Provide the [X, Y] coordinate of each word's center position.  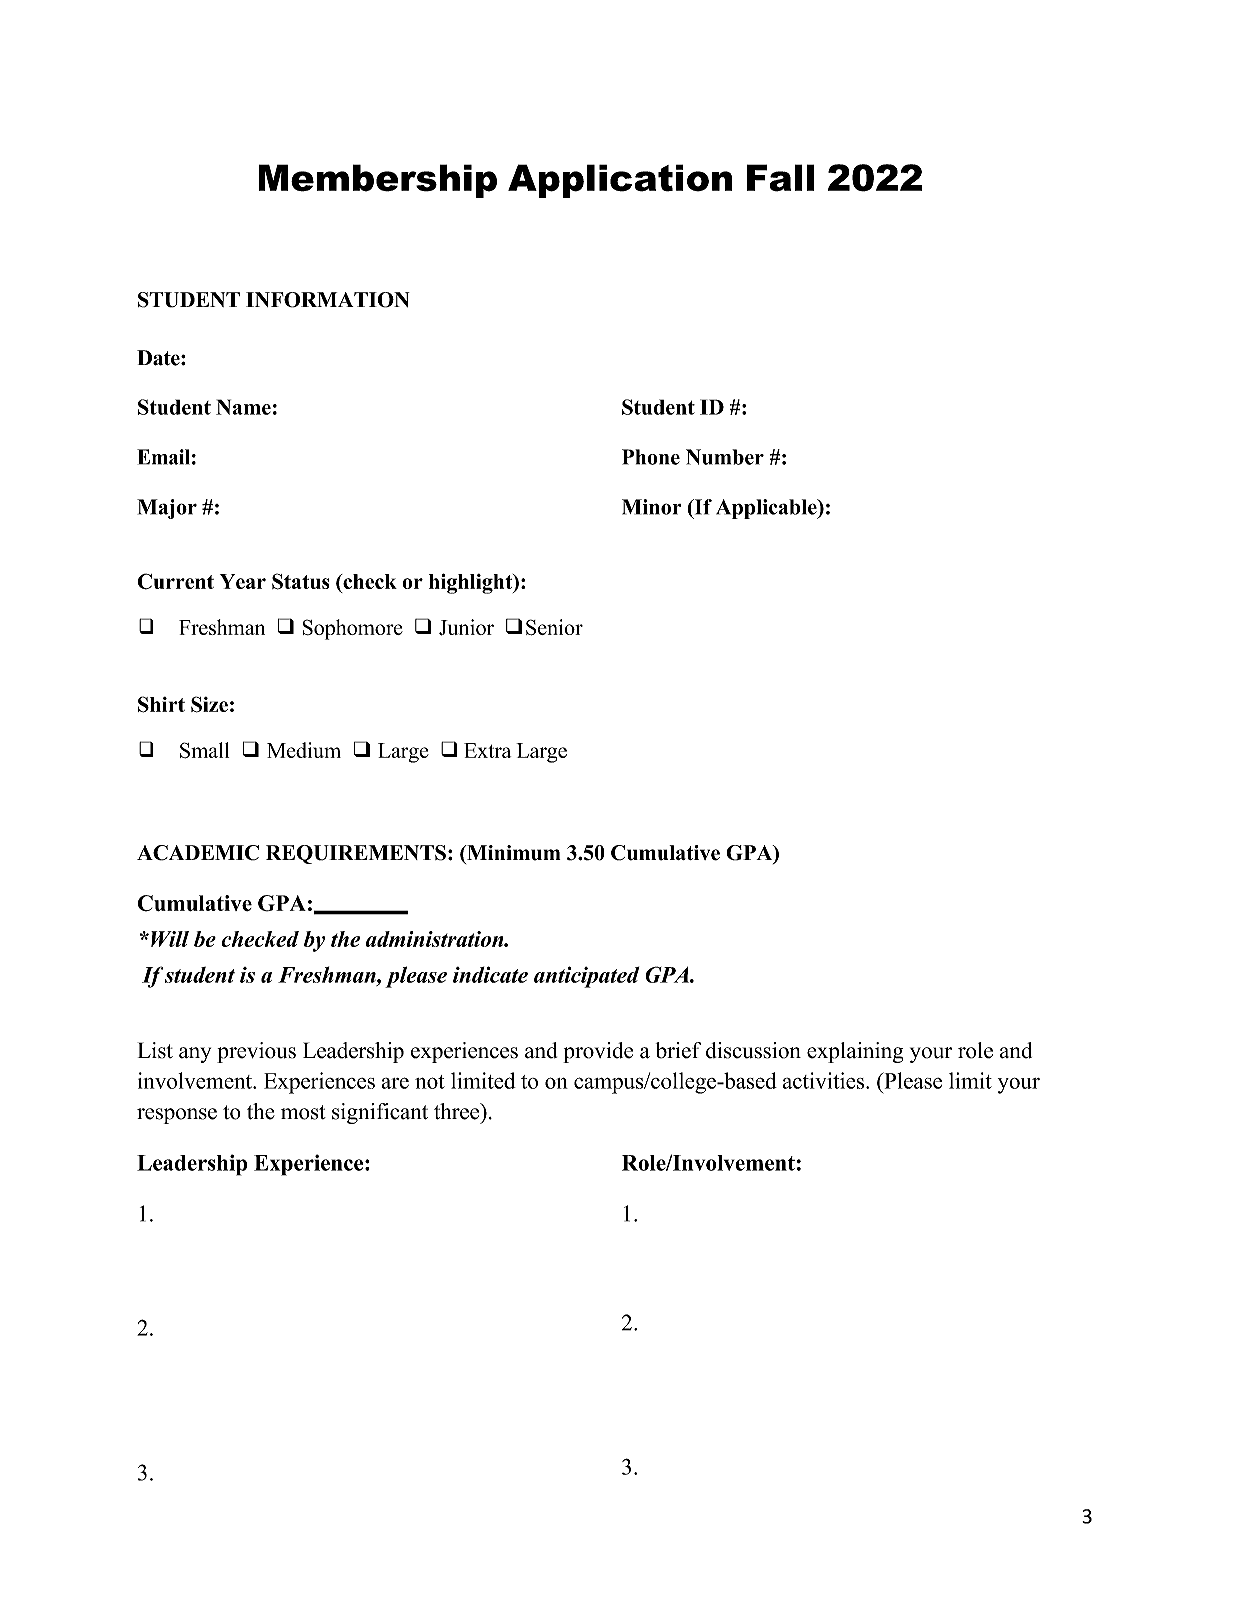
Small [204, 750]
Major [167, 509]
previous [256, 1052]
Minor [652, 507]
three [458, 1111]
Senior [554, 627]
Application [620, 181]
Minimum [513, 853]
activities [825, 1080]
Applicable [767, 509]
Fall [781, 178]
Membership [377, 181]
